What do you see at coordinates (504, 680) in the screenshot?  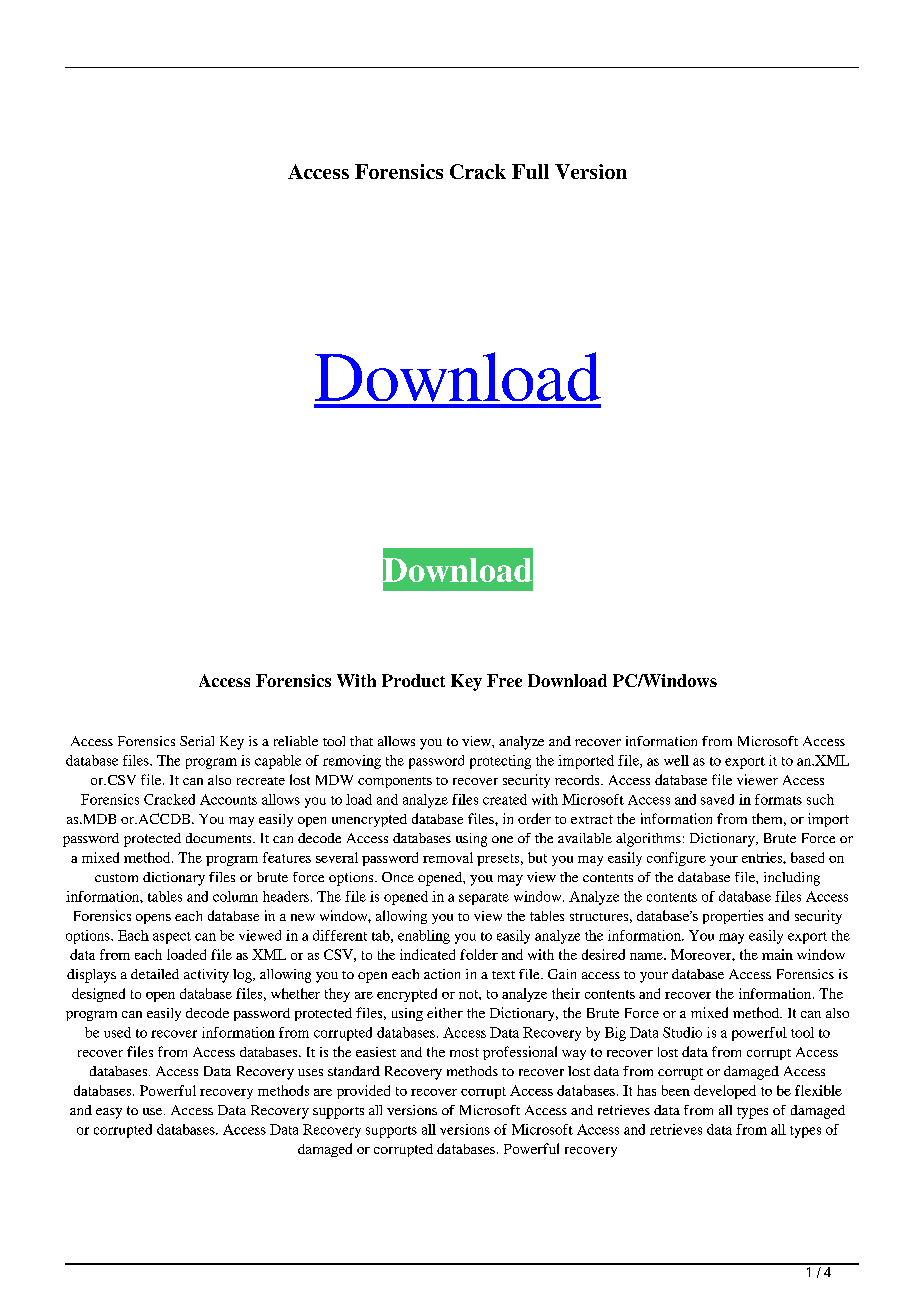 I see `Free` at bounding box center [504, 680].
